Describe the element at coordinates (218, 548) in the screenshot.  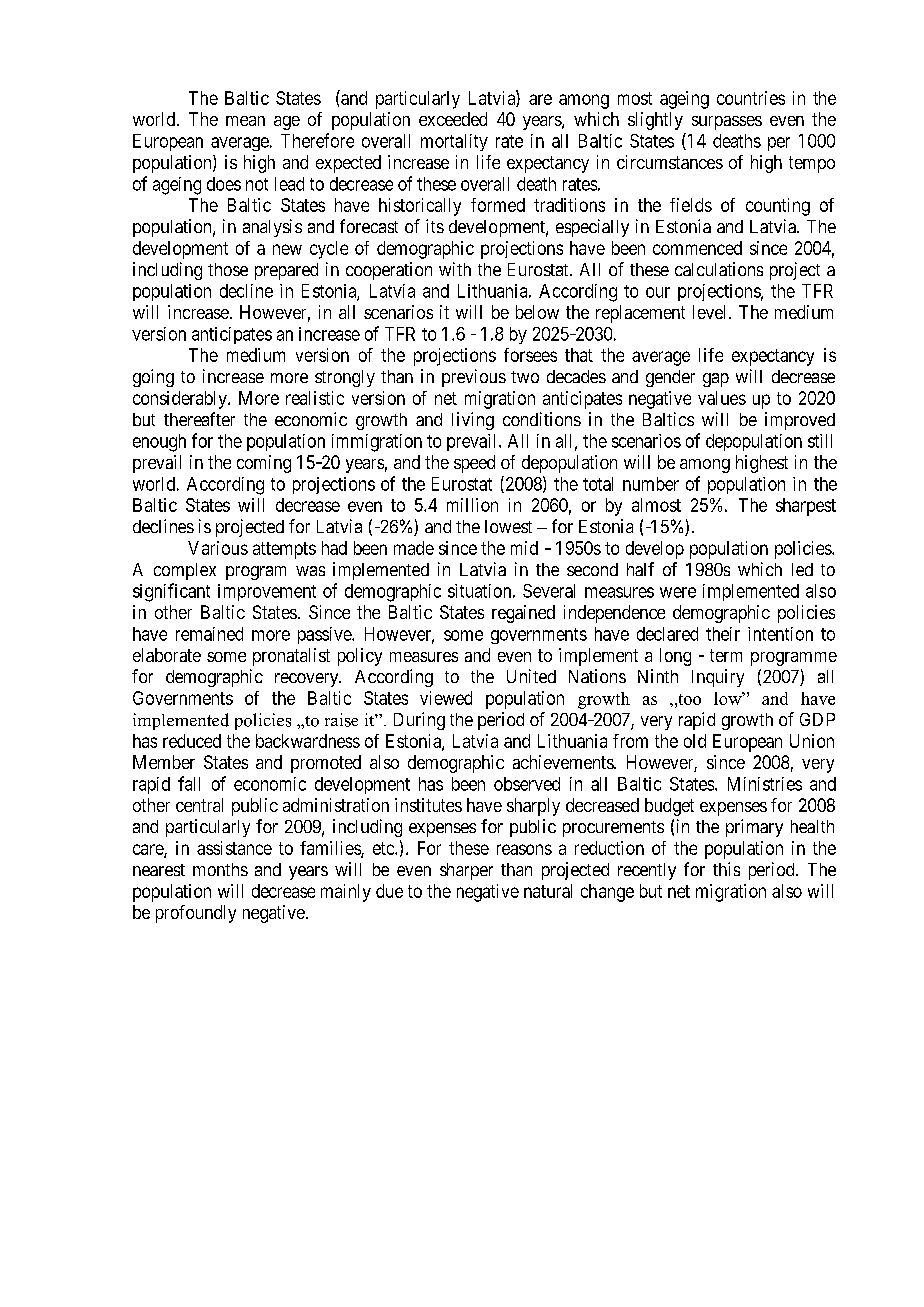
I see `Various` at that location.
